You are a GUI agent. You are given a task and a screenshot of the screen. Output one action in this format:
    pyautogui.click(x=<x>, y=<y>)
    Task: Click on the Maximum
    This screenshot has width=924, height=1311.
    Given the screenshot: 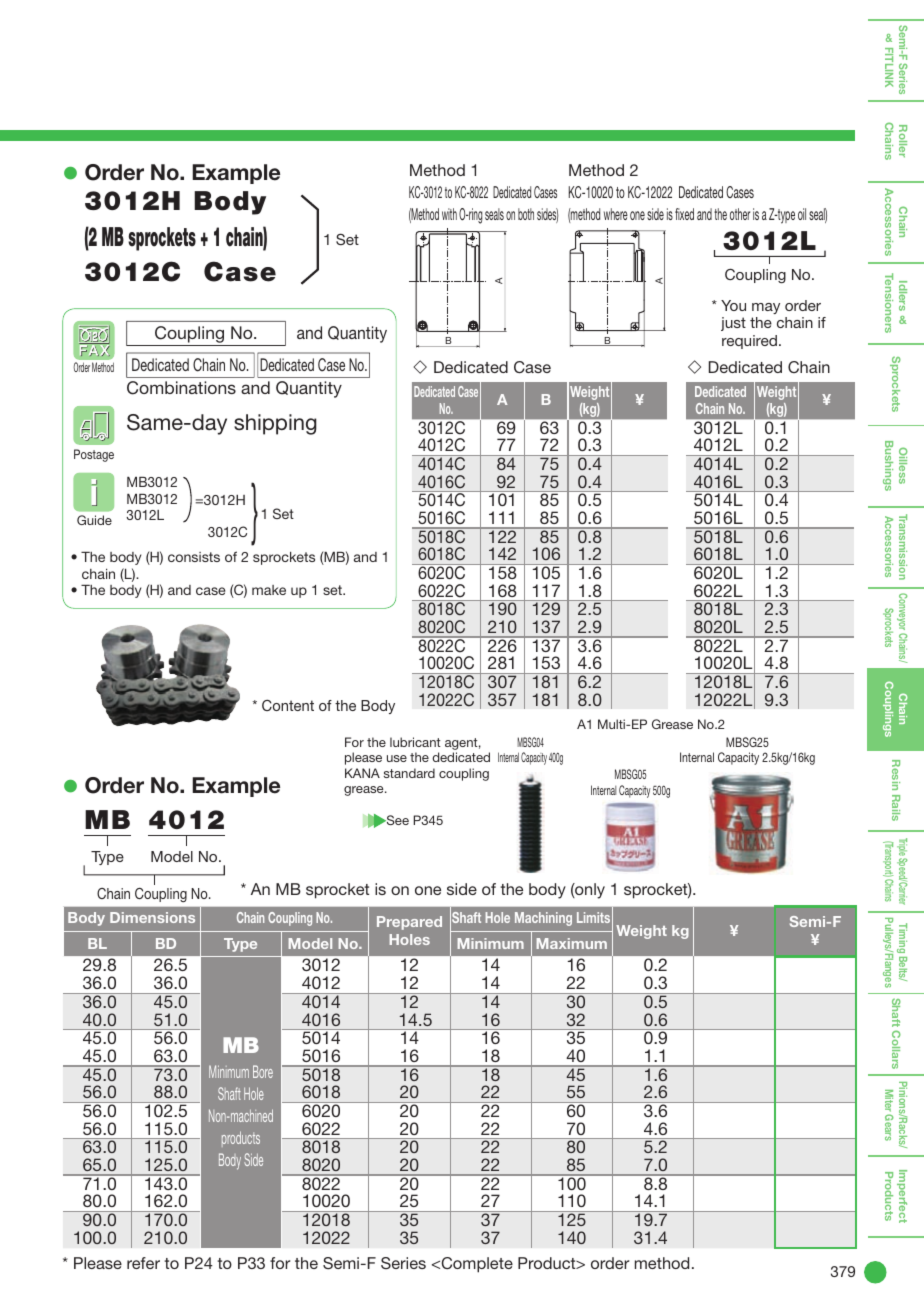 What is the action you would take?
    pyautogui.click(x=572, y=943)
